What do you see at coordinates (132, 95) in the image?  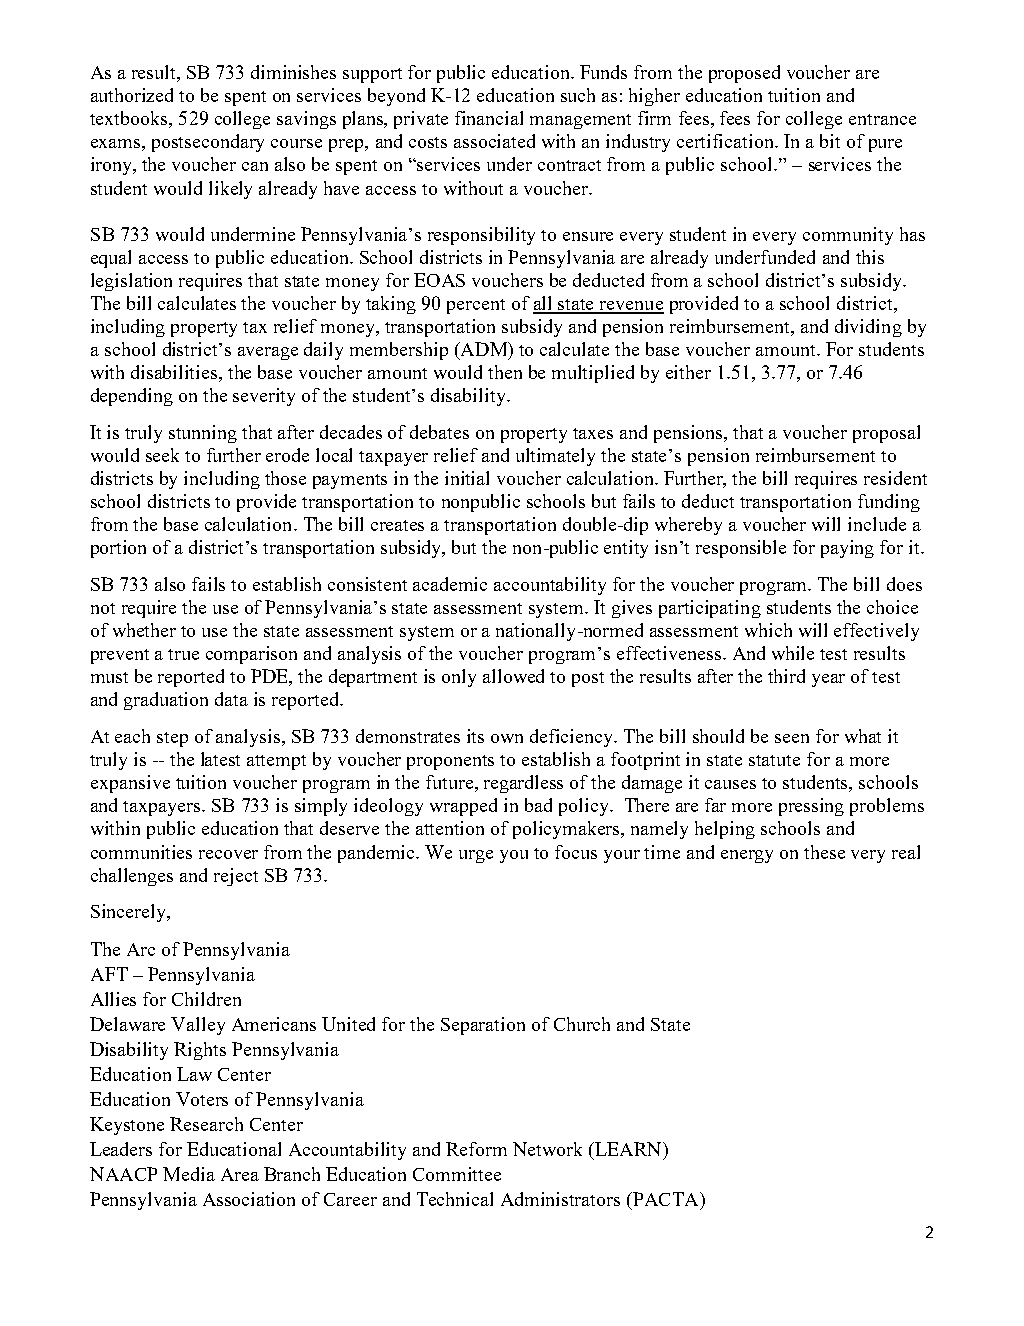 I see `authorized` at bounding box center [132, 95].
